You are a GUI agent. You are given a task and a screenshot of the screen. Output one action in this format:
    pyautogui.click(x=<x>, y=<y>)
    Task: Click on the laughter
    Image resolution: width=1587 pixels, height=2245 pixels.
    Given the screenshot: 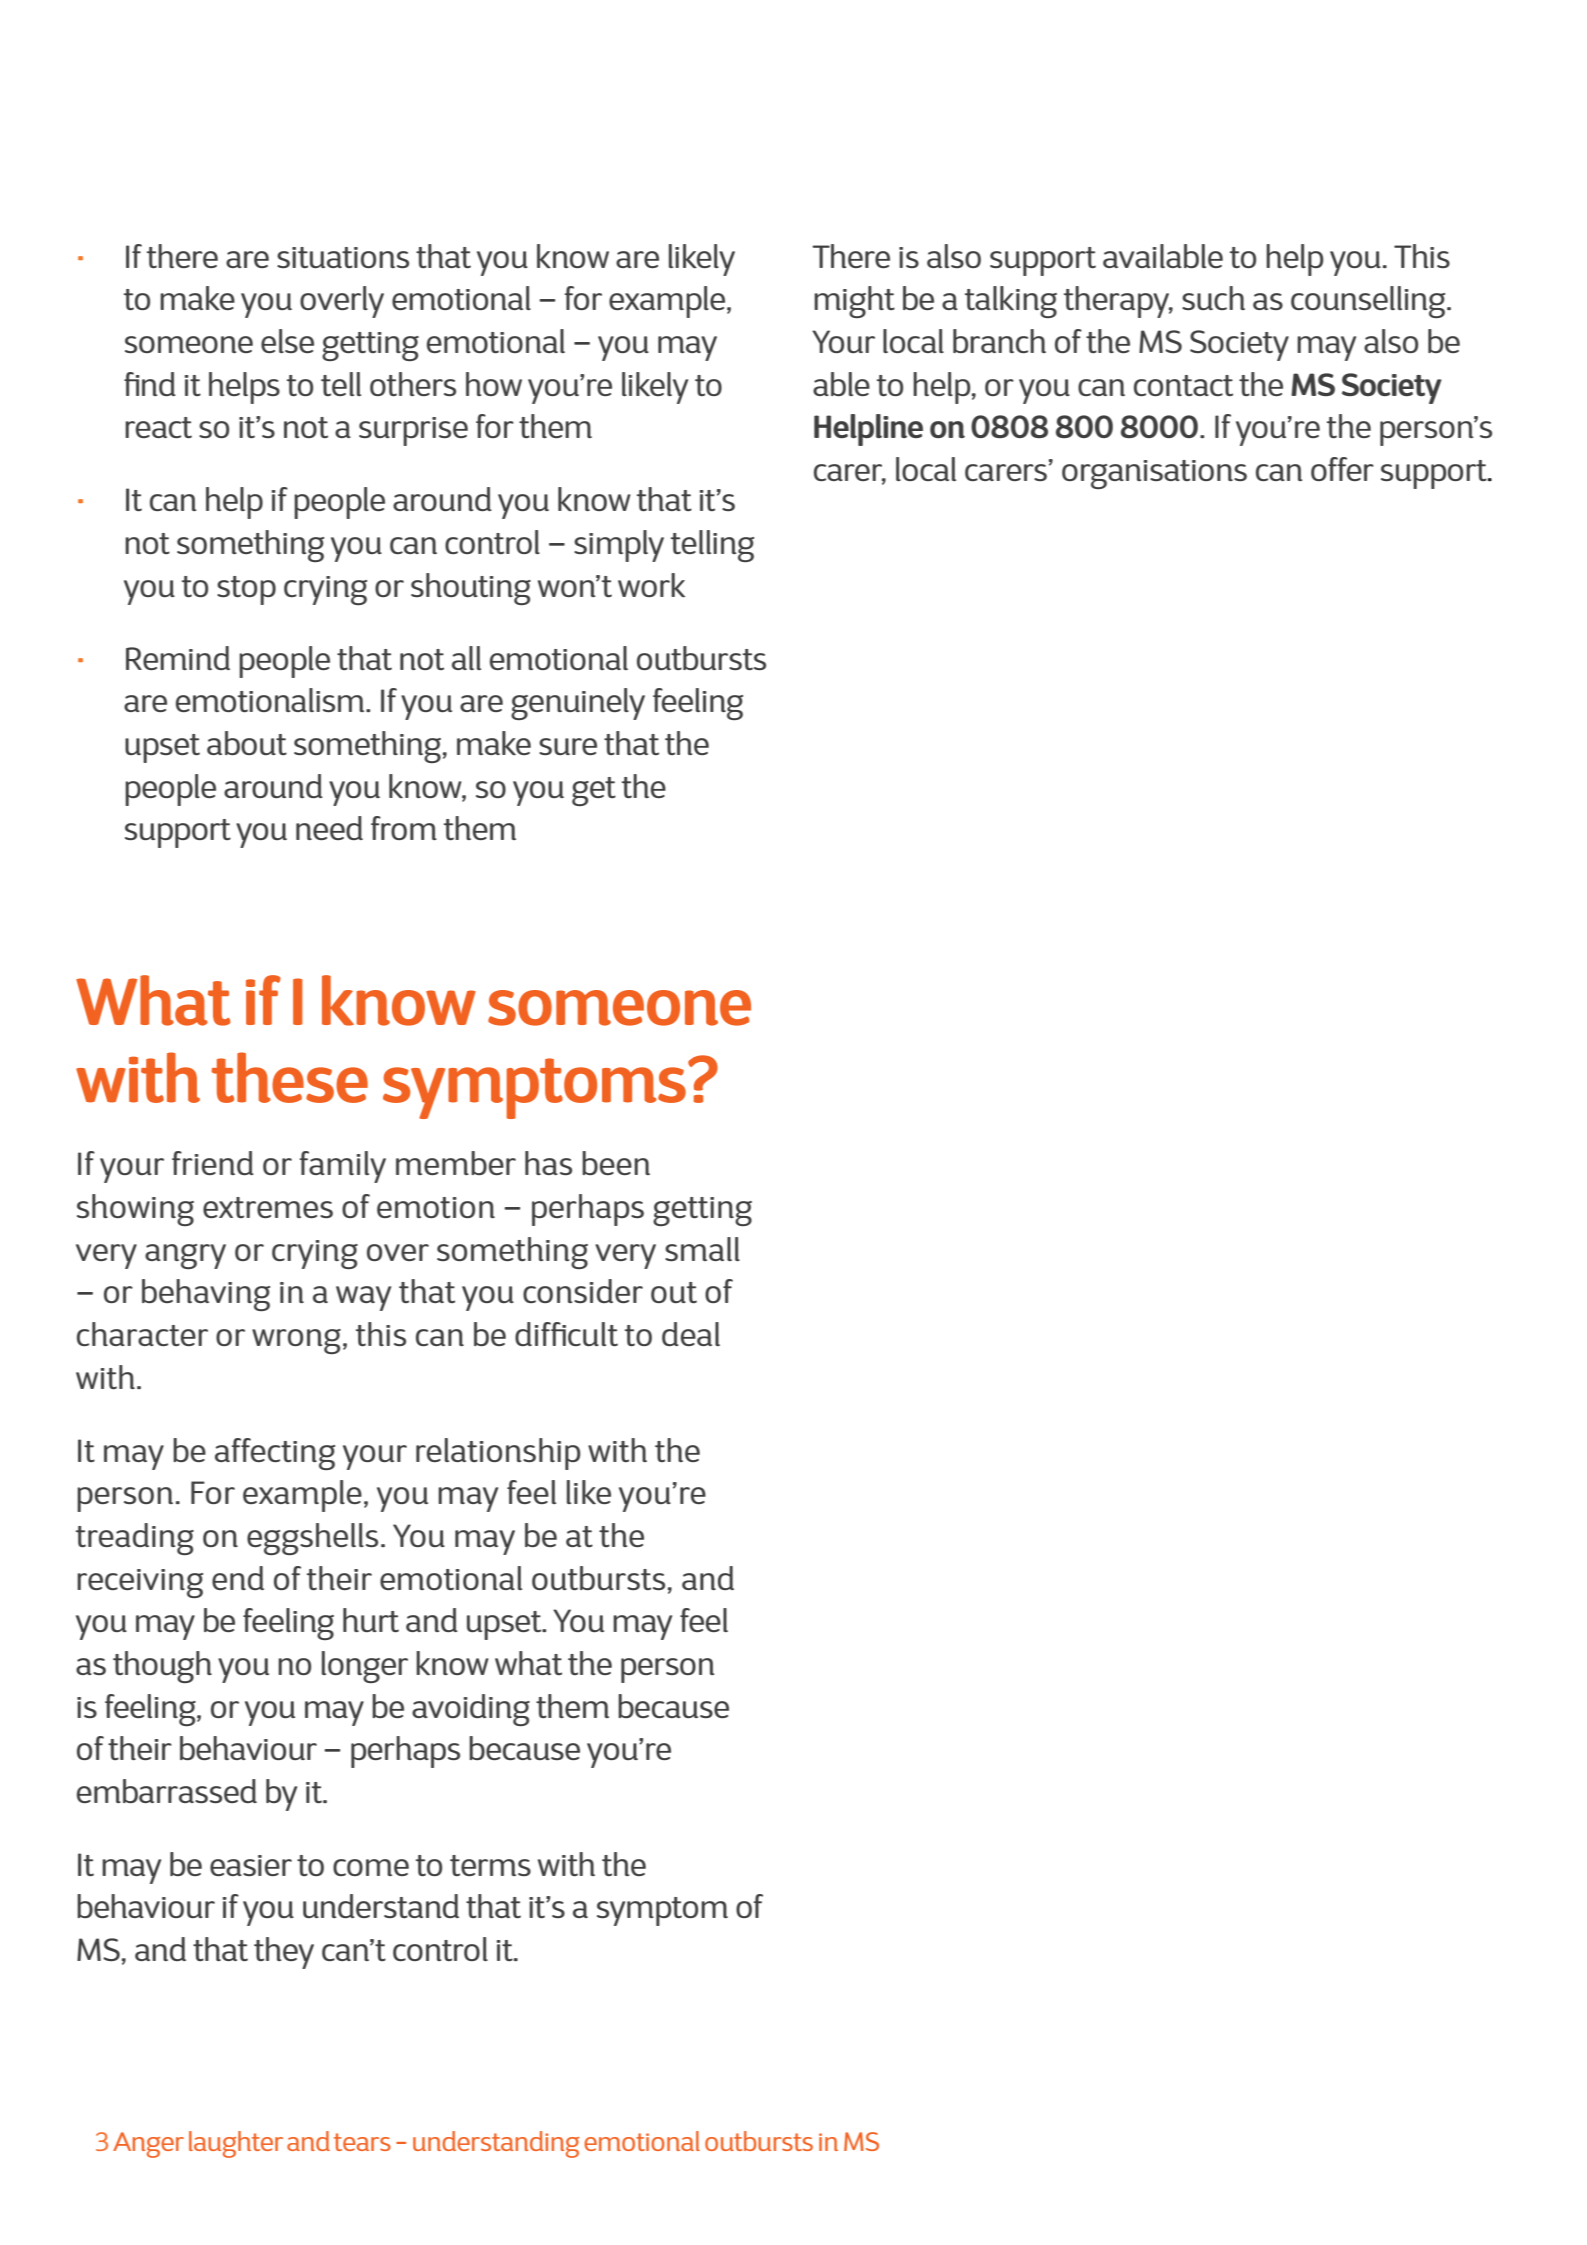 What is the action you would take?
    pyautogui.click(x=236, y=2144)
